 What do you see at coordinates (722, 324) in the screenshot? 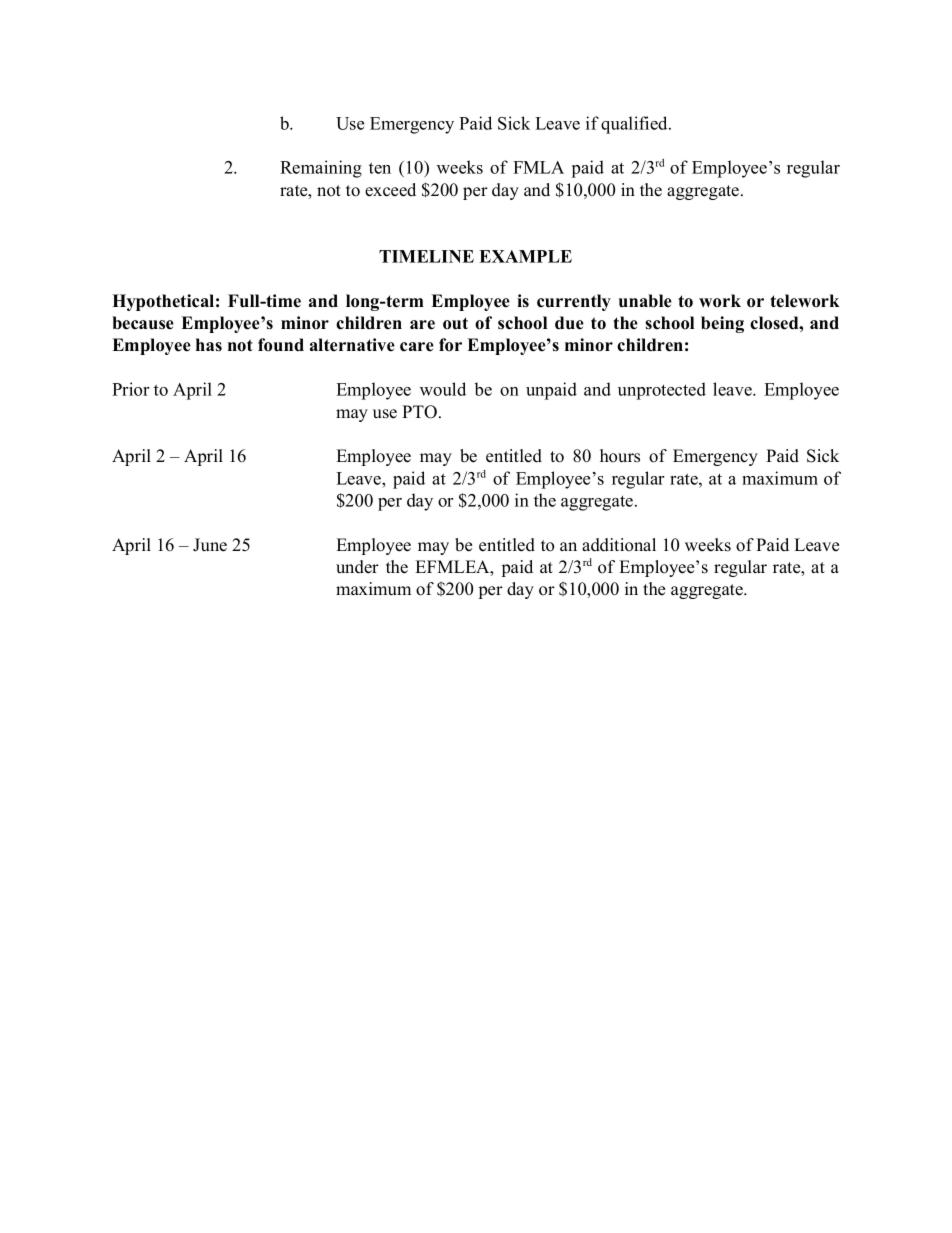
I see `being` at bounding box center [722, 324].
